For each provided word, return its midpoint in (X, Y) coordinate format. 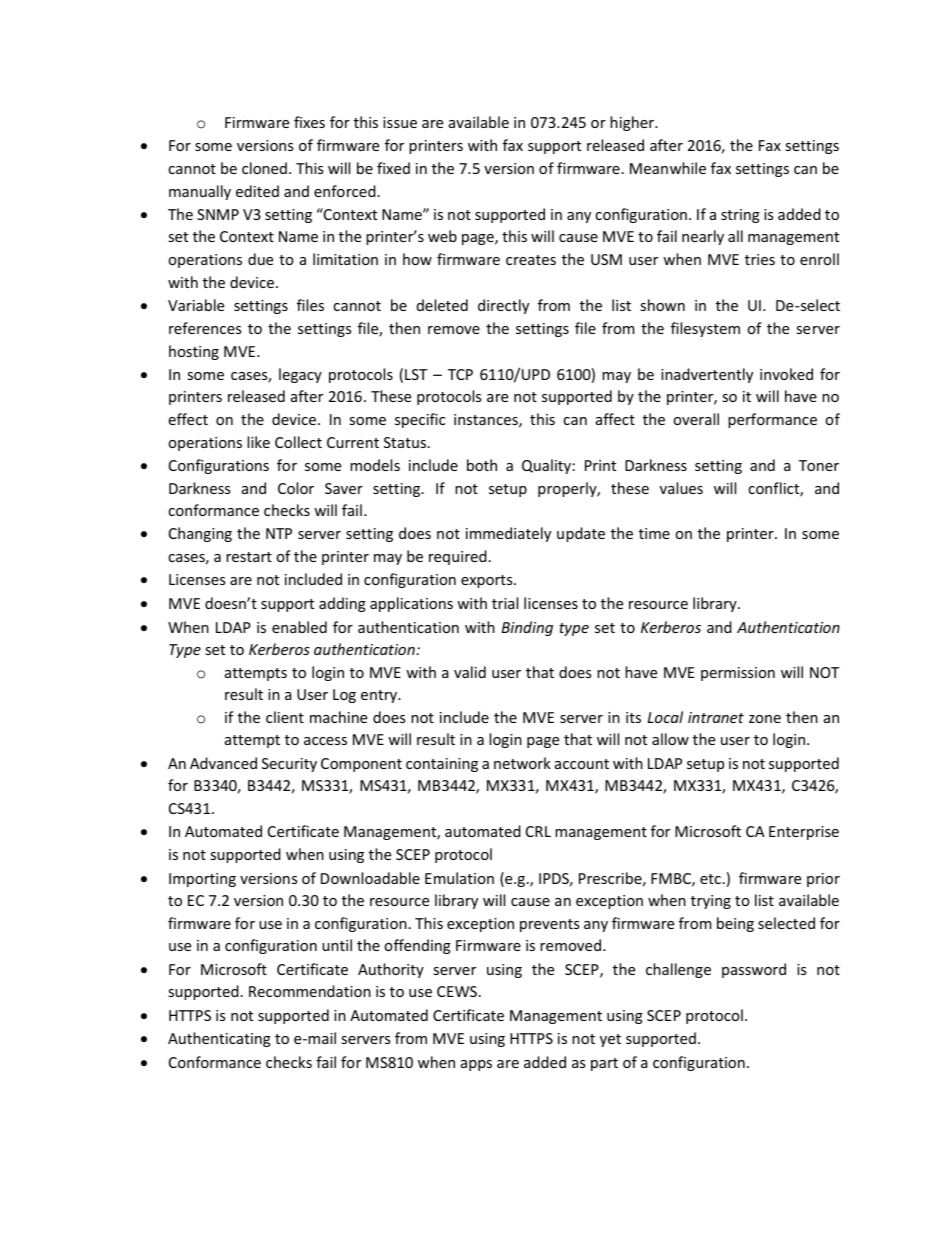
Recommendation (310, 991)
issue (400, 122)
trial (505, 603)
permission (738, 674)
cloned (264, 168)
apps (476, 1065)
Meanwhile (668, 168)
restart (249, 557)
